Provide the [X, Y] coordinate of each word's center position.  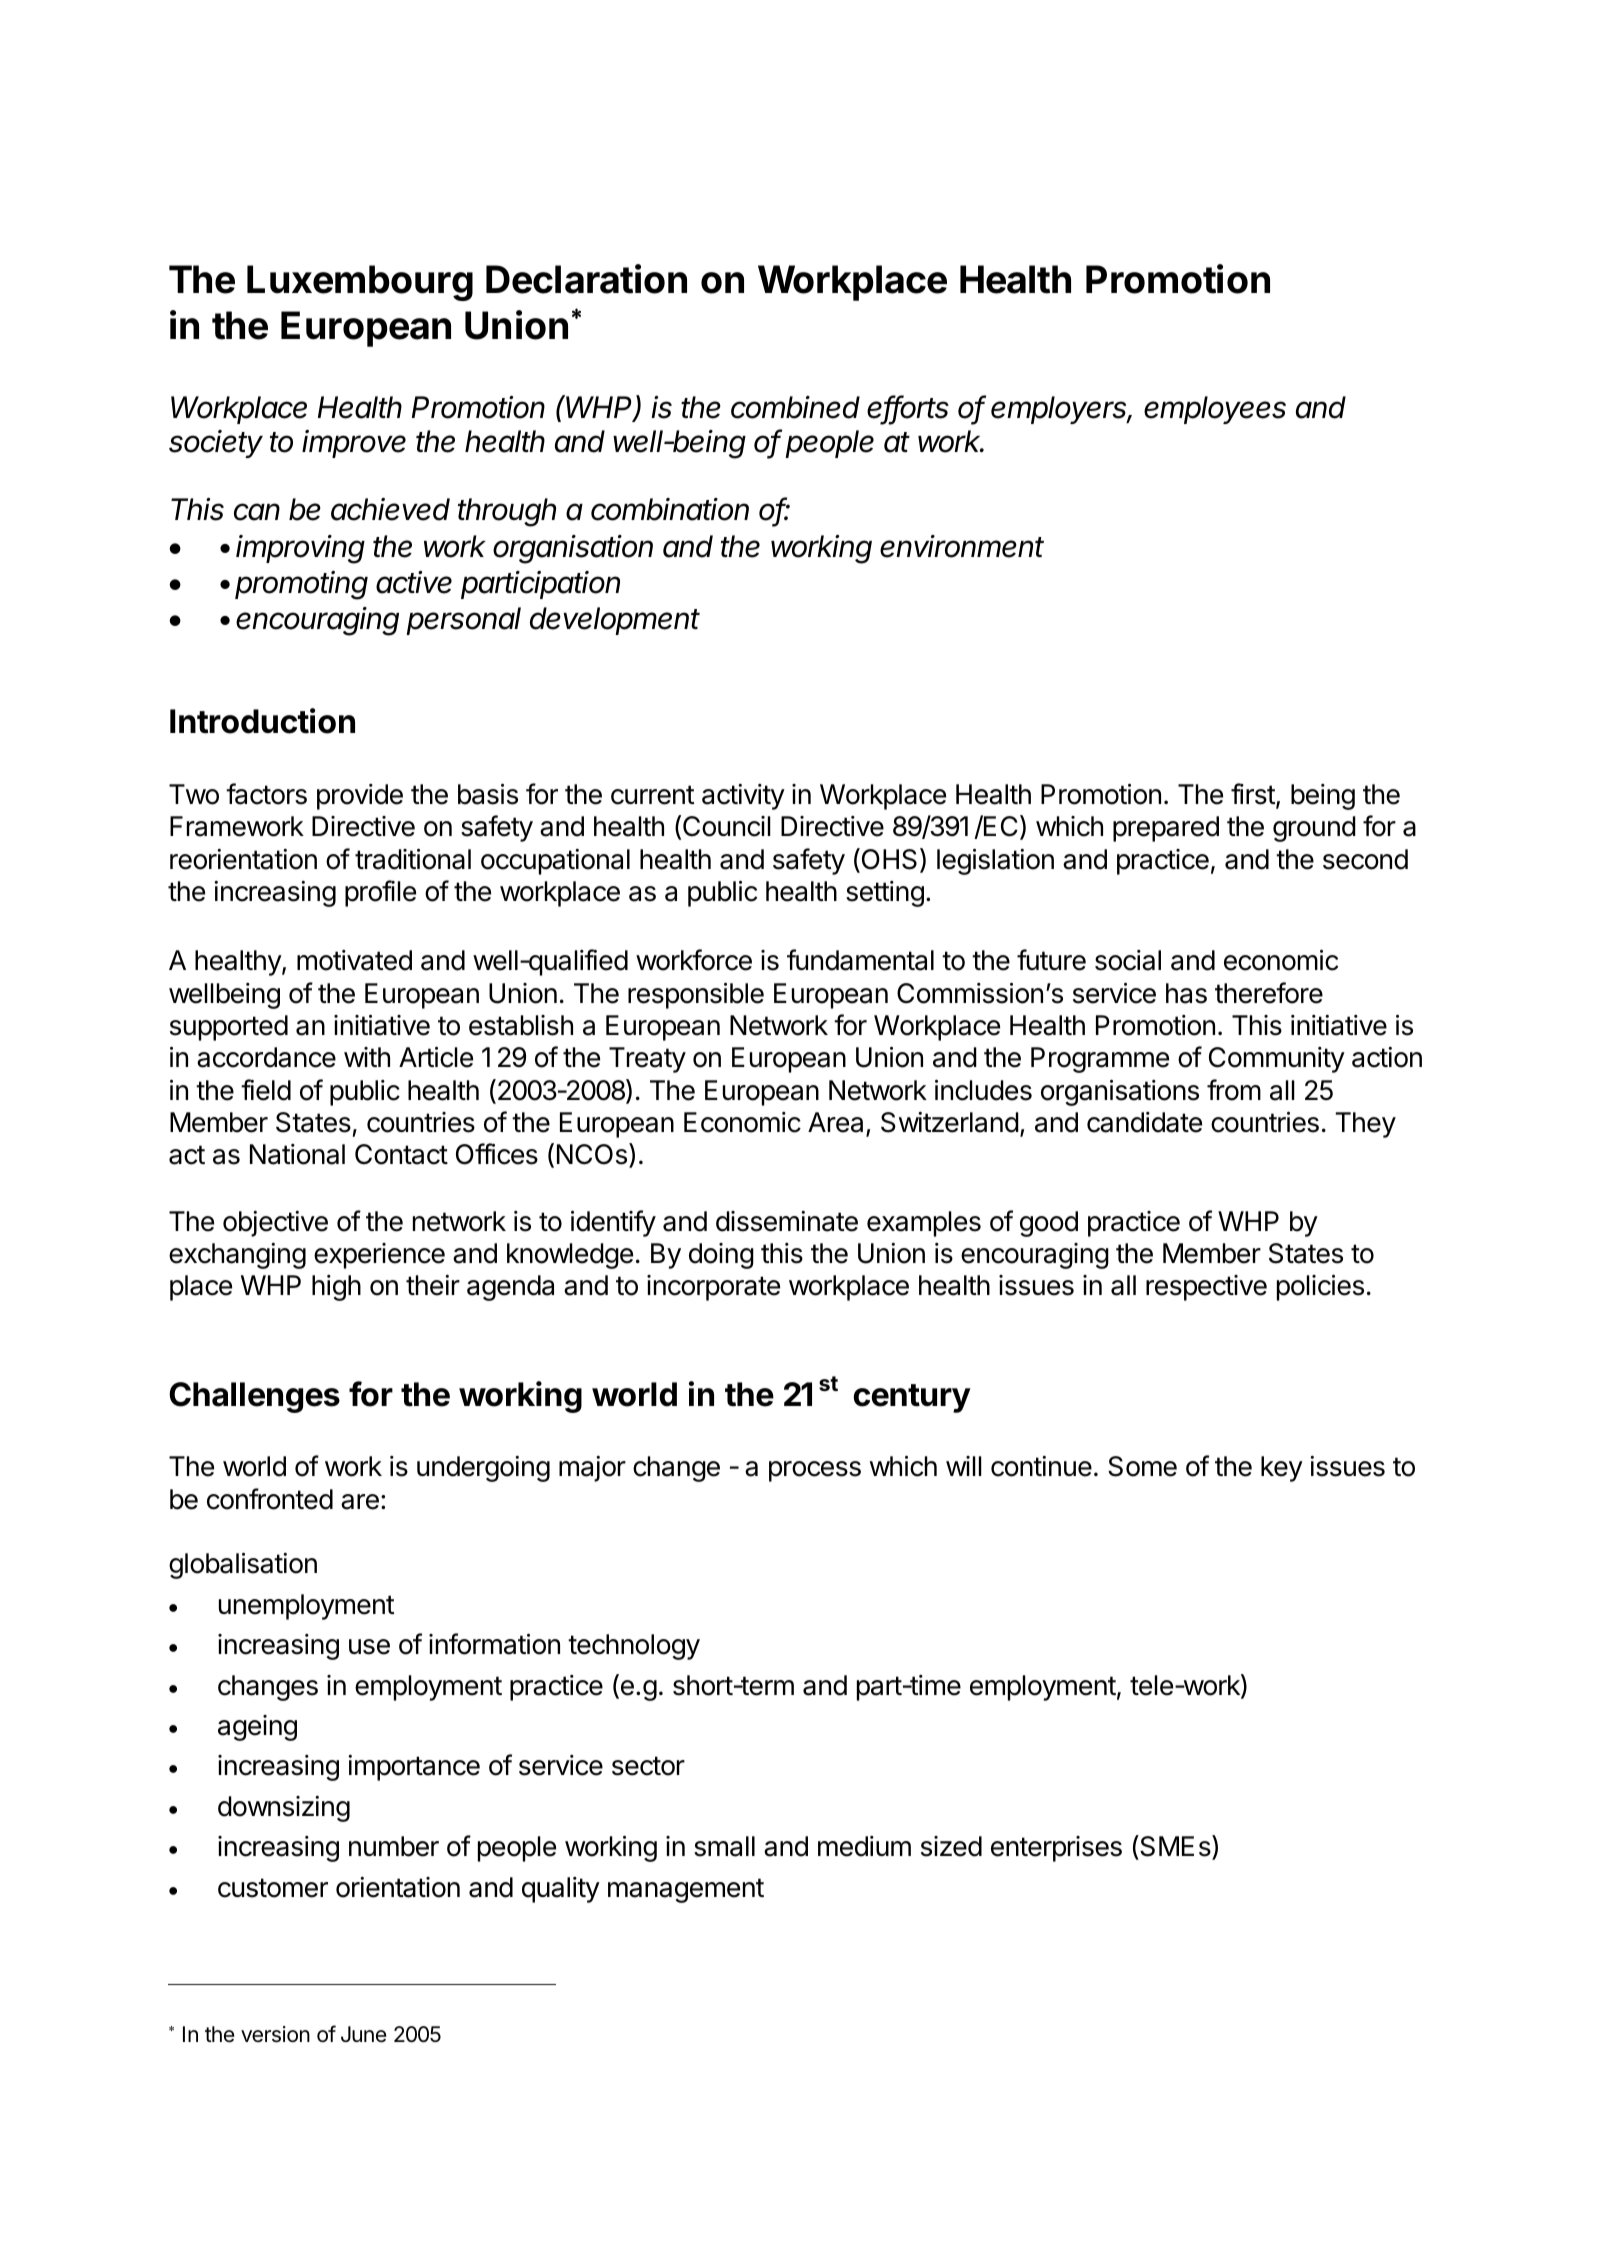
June [364, 2034]
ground [1314, 829]
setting [885, 894]
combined [795, 407]
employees [1215, 410]
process [815, 1471]
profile [380, 893]
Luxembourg [360, 283]
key [1282, 1469]
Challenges [254, 1397]
